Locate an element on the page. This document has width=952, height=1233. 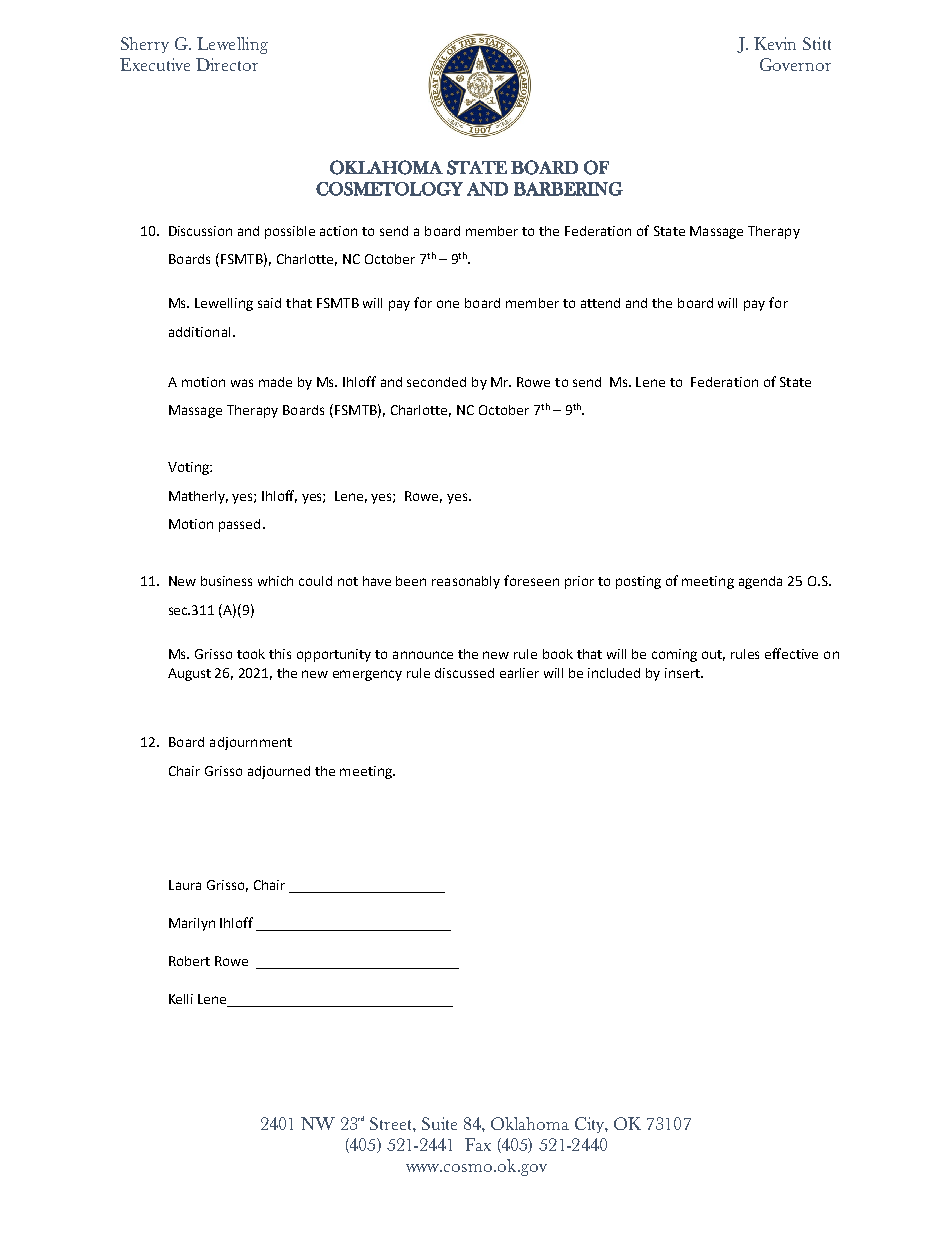
Director is located at coordinates (227, 64).
